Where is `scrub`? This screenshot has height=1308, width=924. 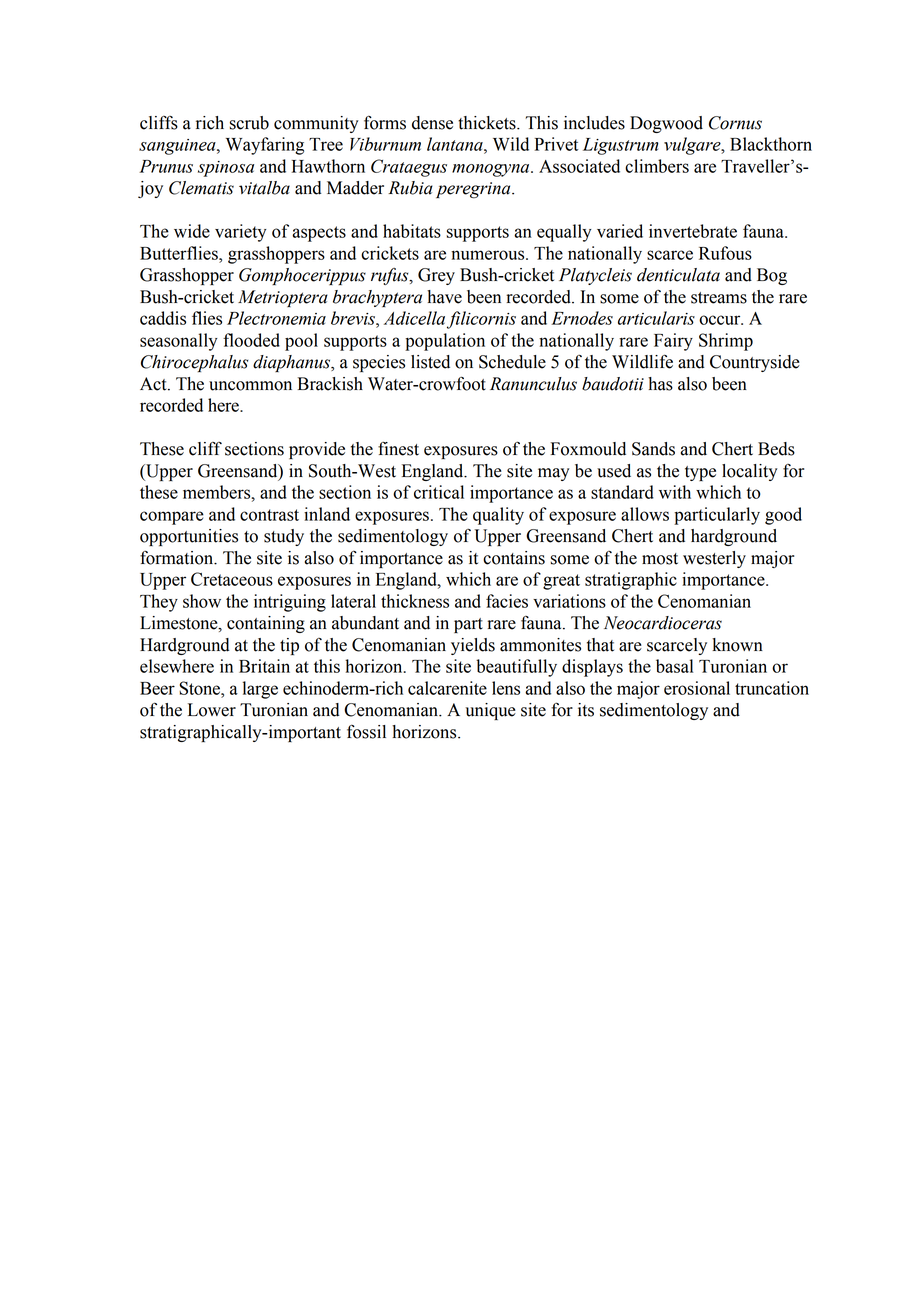 scrub is located at coordinates (249, 123).
